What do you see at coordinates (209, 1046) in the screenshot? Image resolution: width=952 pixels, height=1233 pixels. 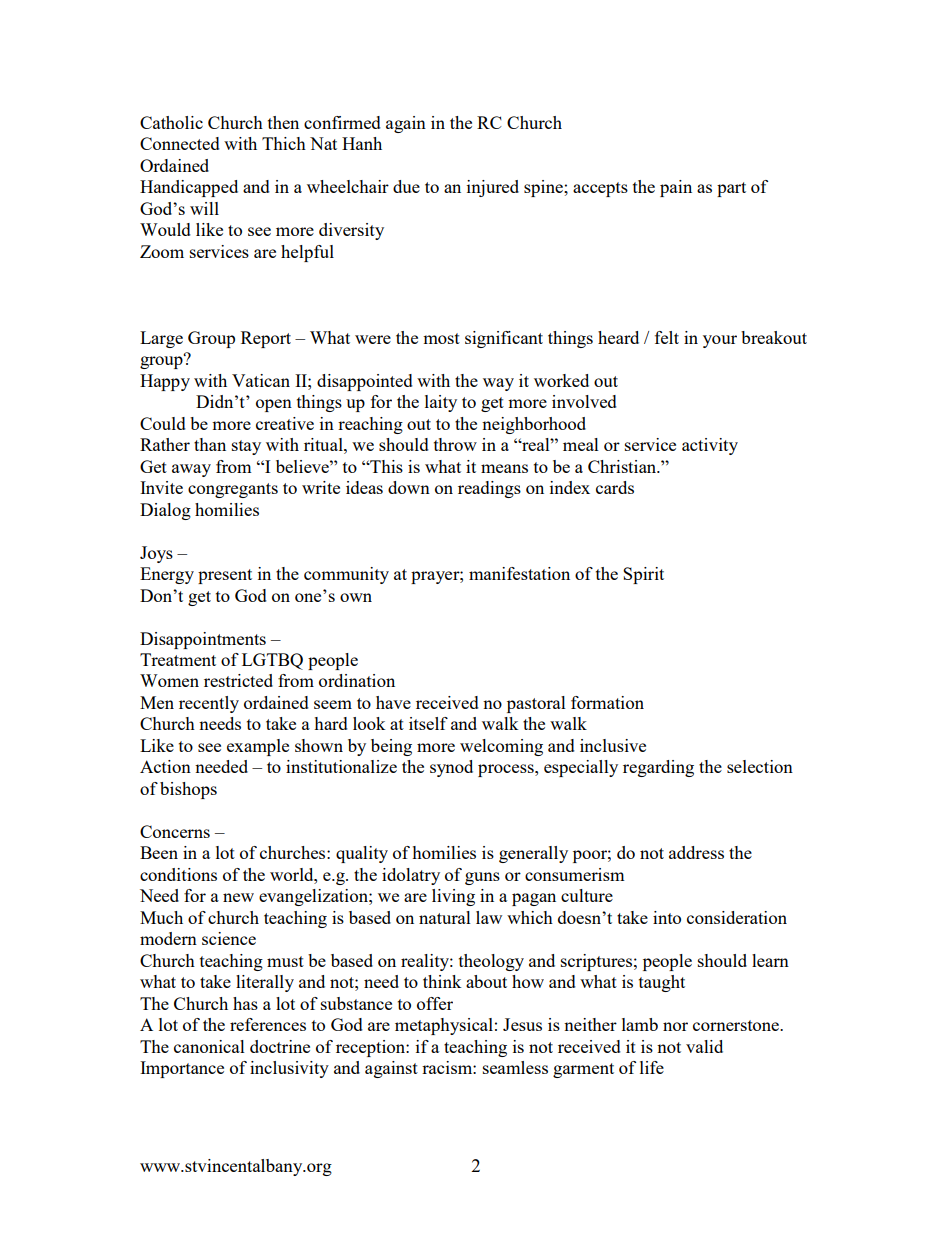 I see `canonical` at bounding box center [209, 1046].
